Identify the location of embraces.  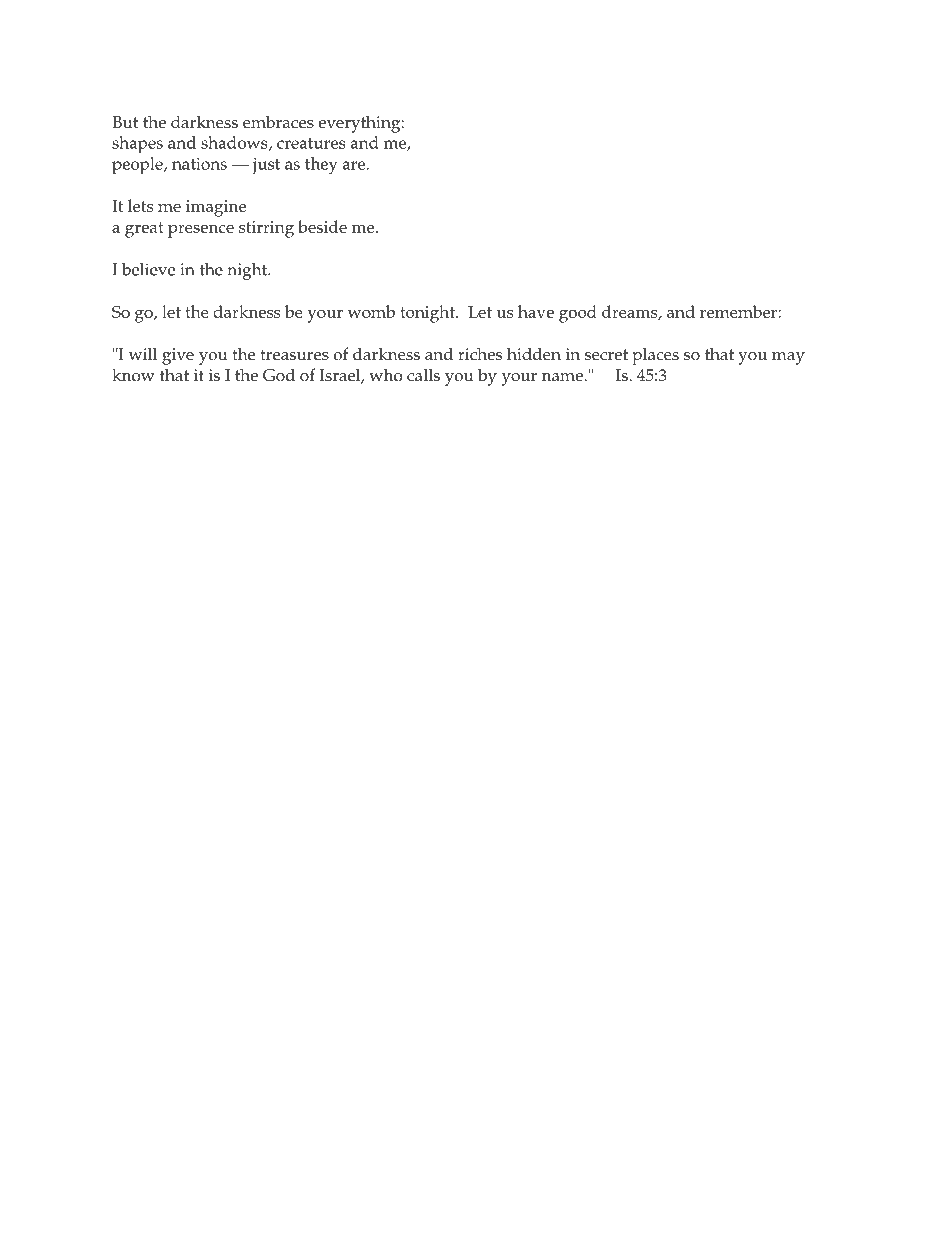
(278, 122).
